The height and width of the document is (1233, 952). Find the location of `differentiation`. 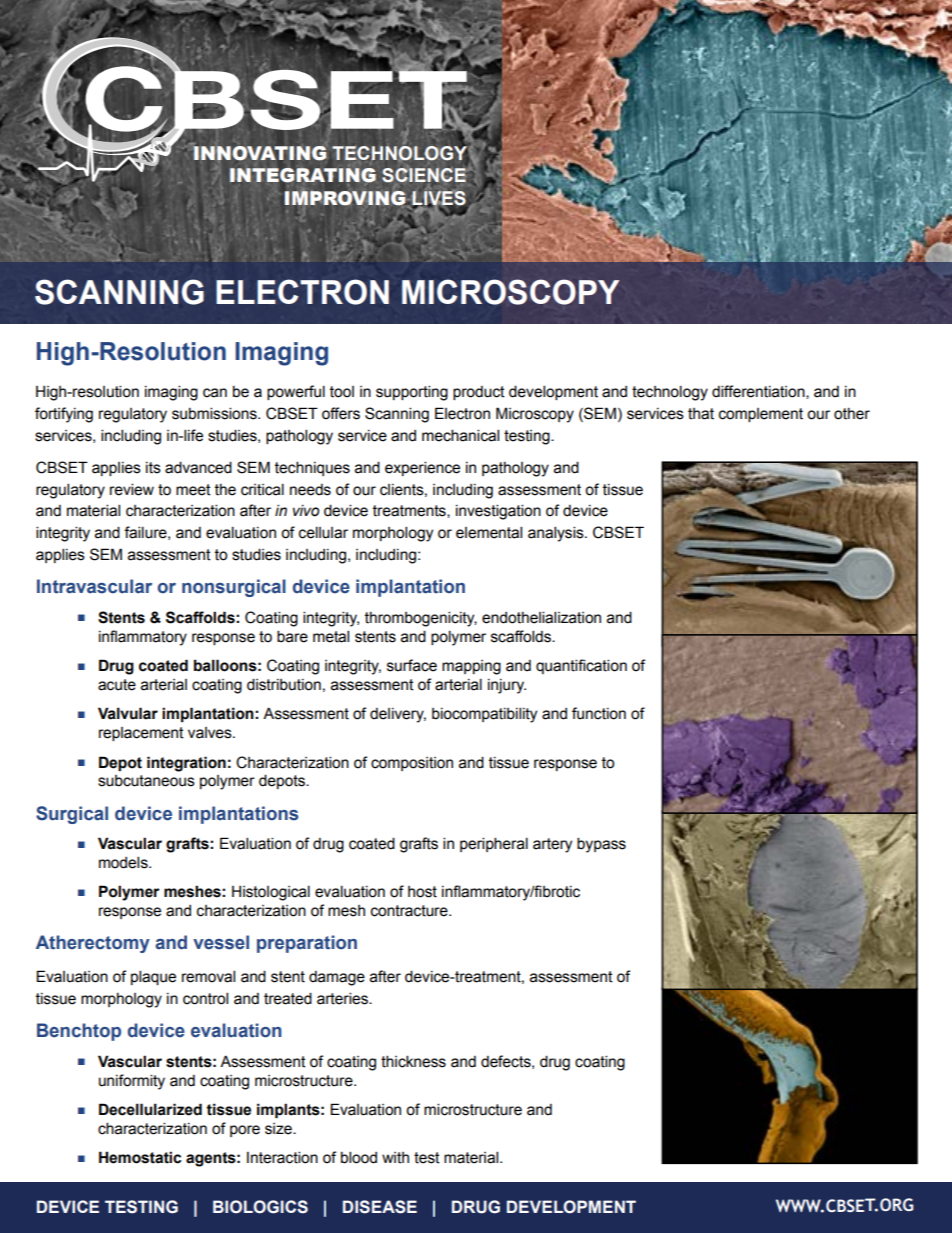

differentiation is located at coordinates (759, 392).
